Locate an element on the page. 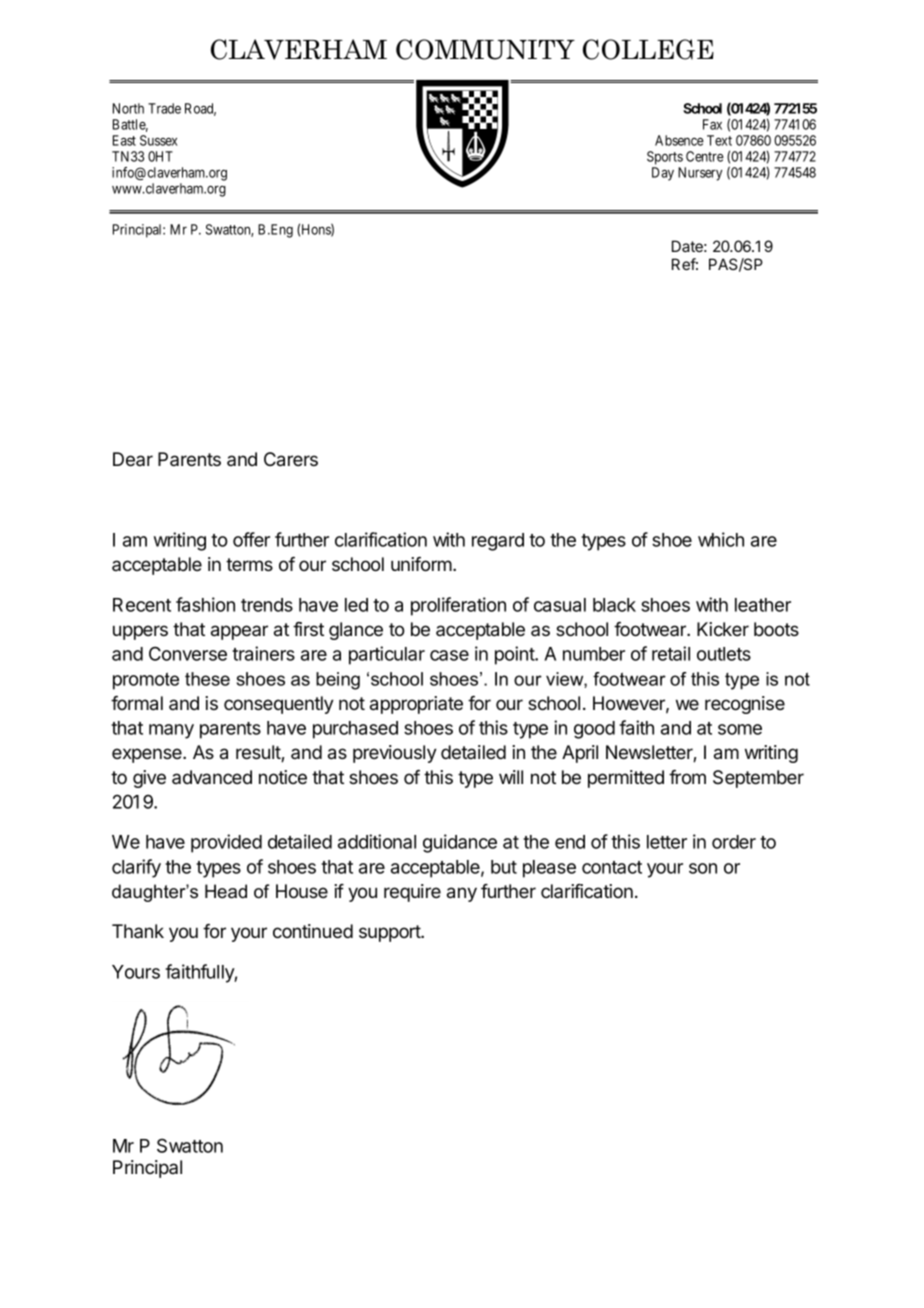 Image resolution: width=924 pixels, height=1308 pixels. Head is located at coordinates (226, 891).
